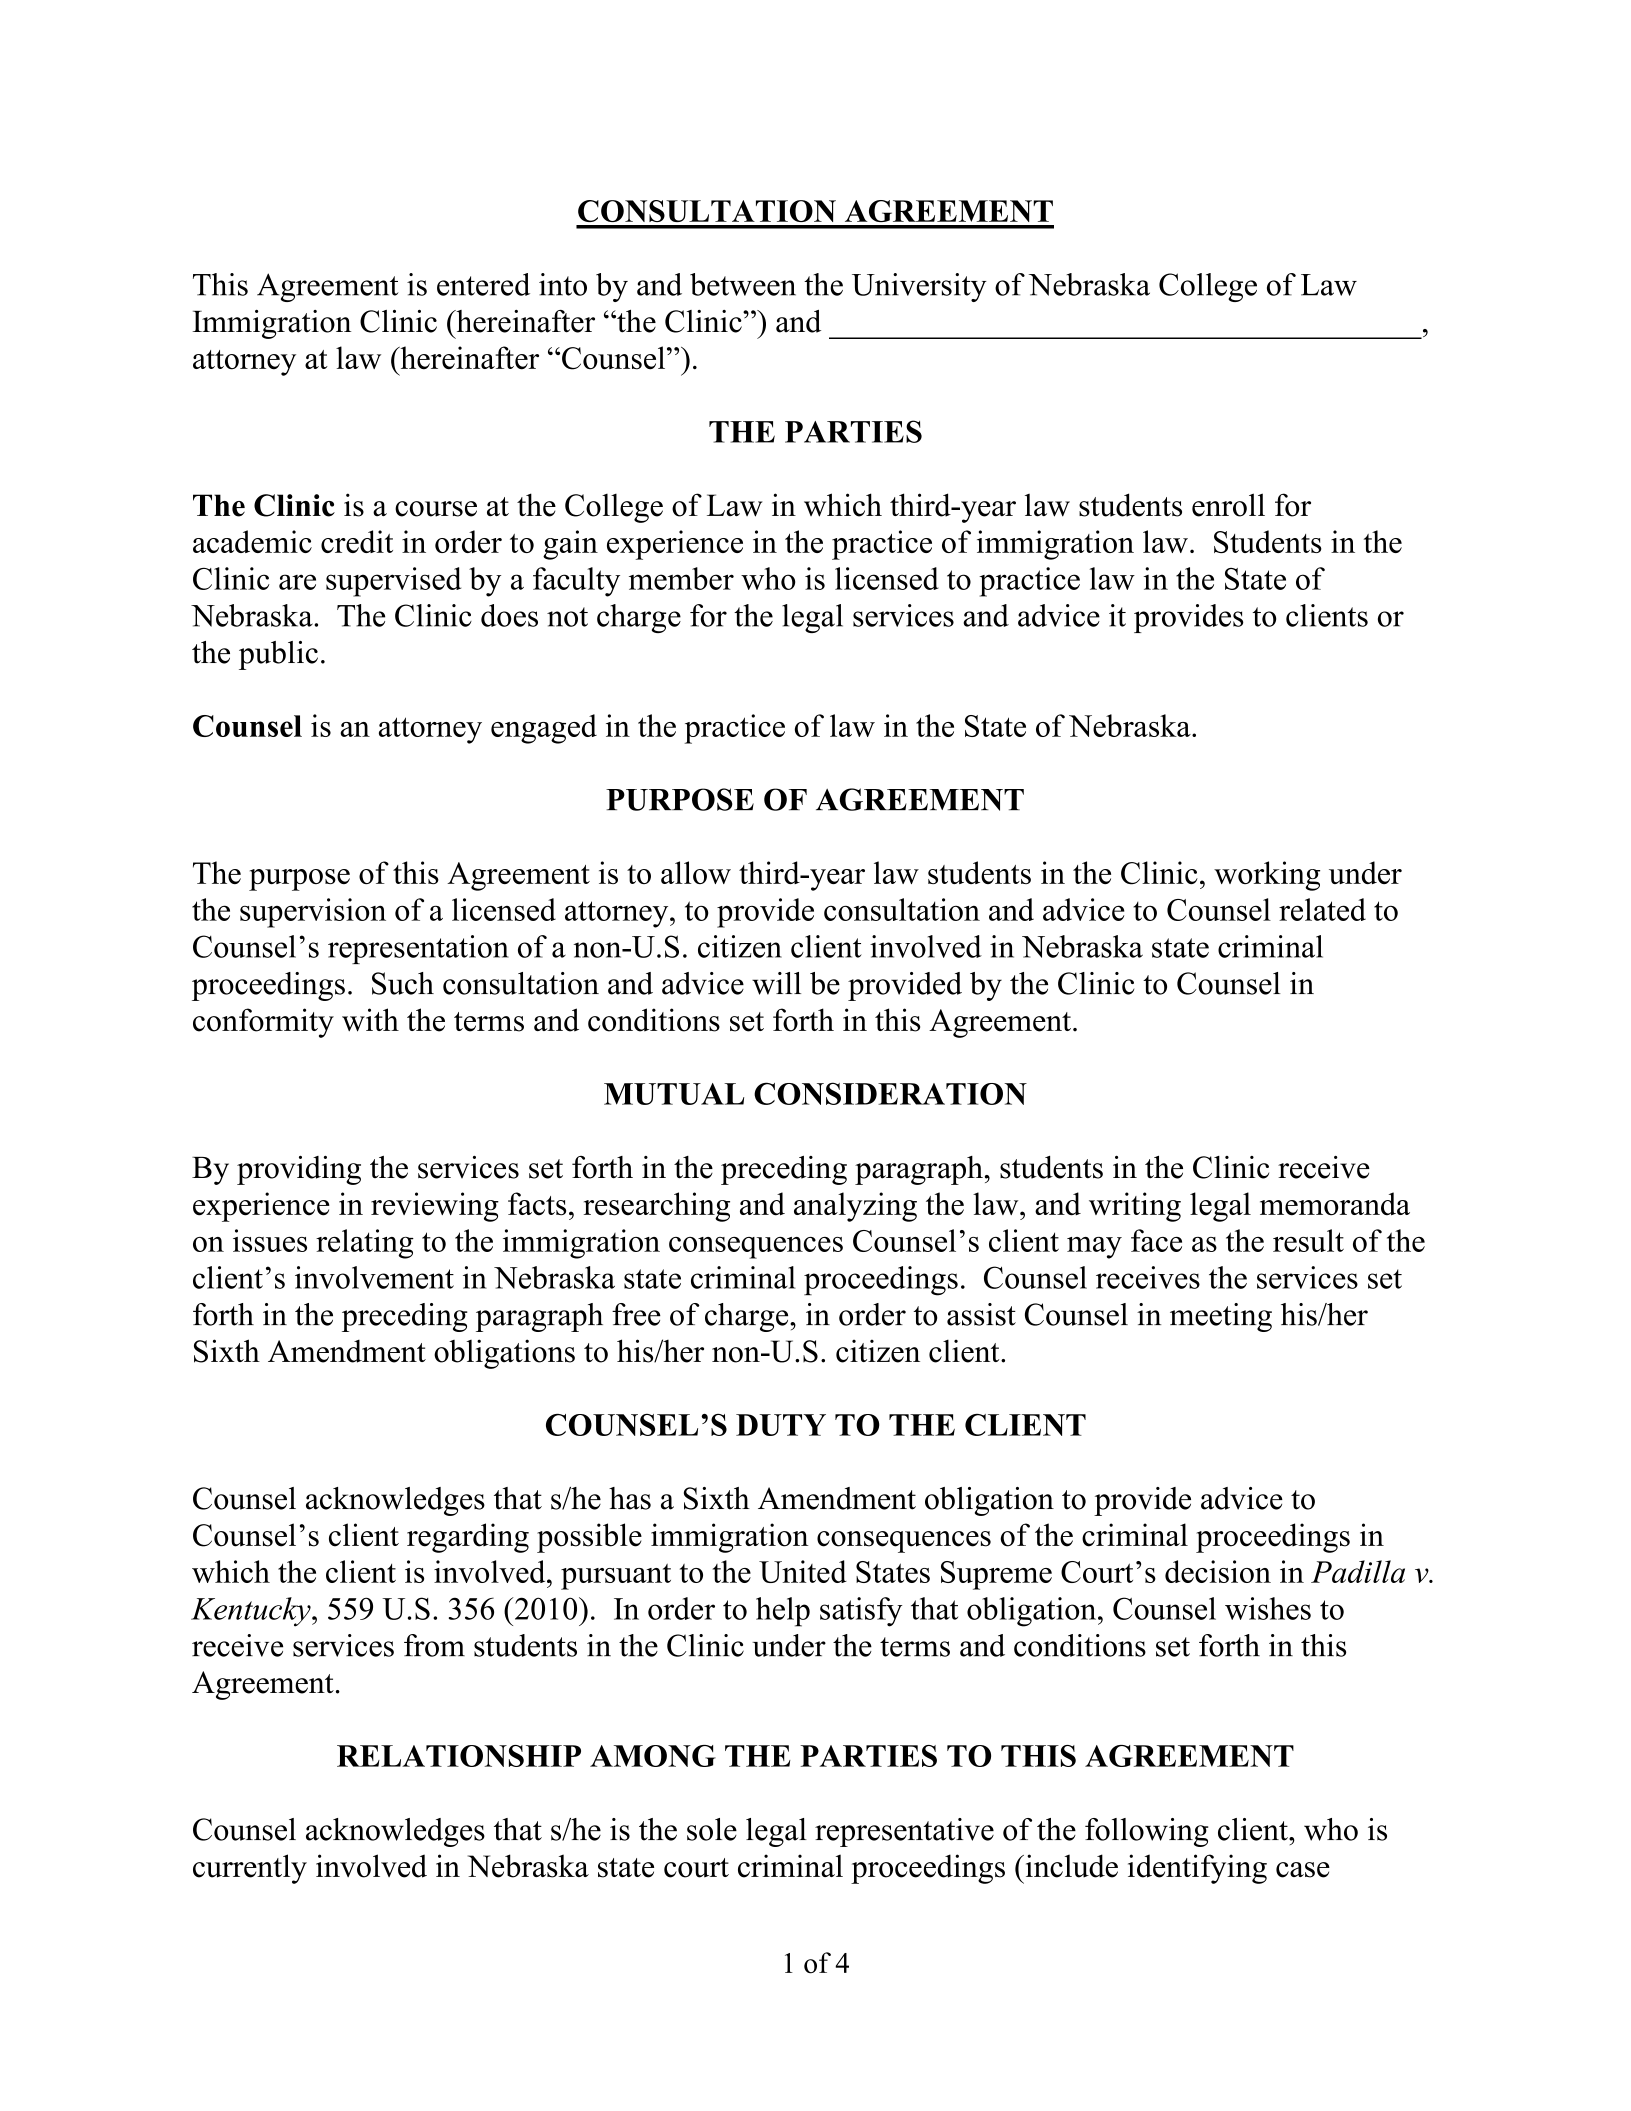 The image size is (1631, 2111). I want to click on entered, so click(483, 284).
